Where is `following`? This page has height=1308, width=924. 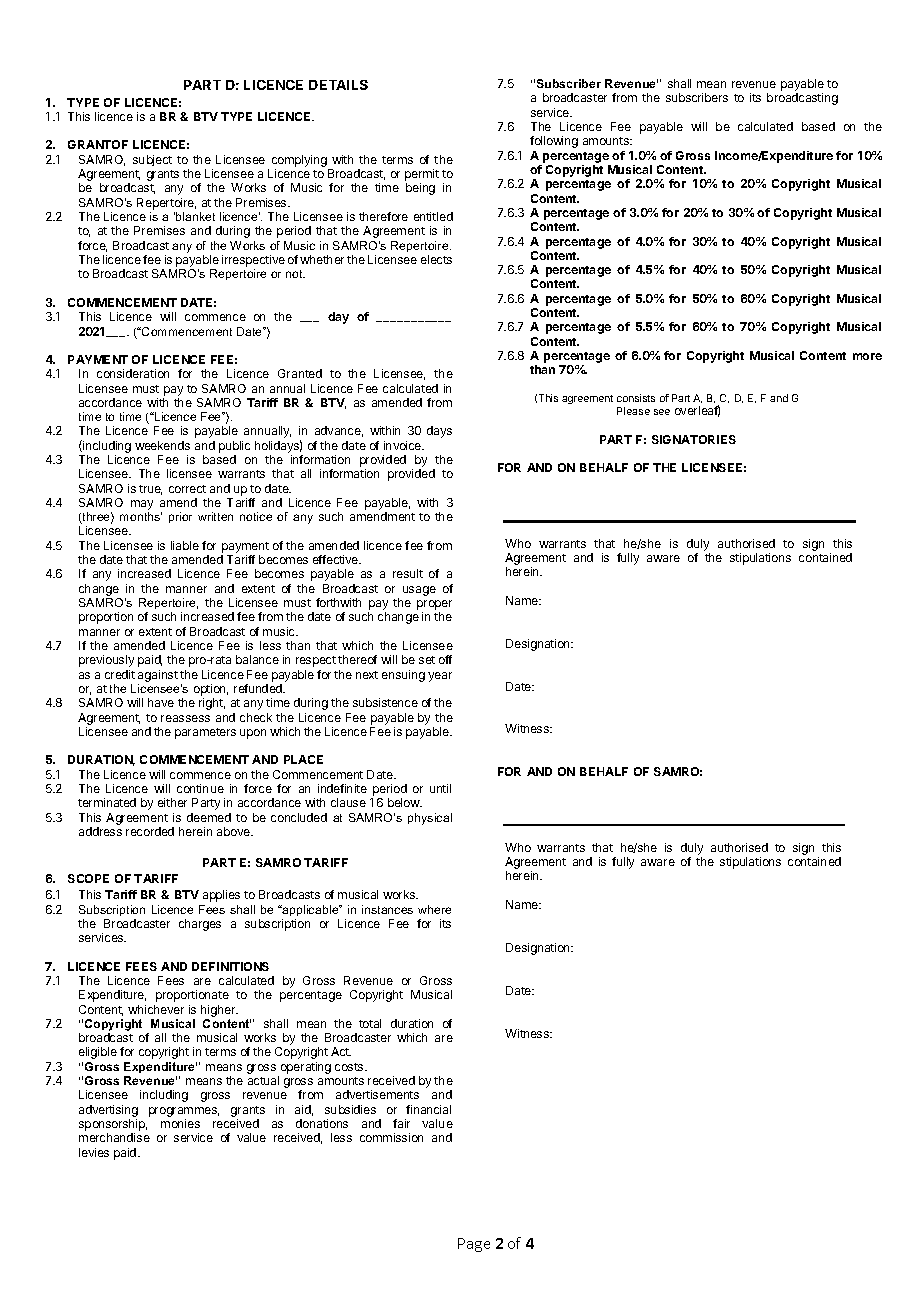
following is located at coordinates (554, 142).
